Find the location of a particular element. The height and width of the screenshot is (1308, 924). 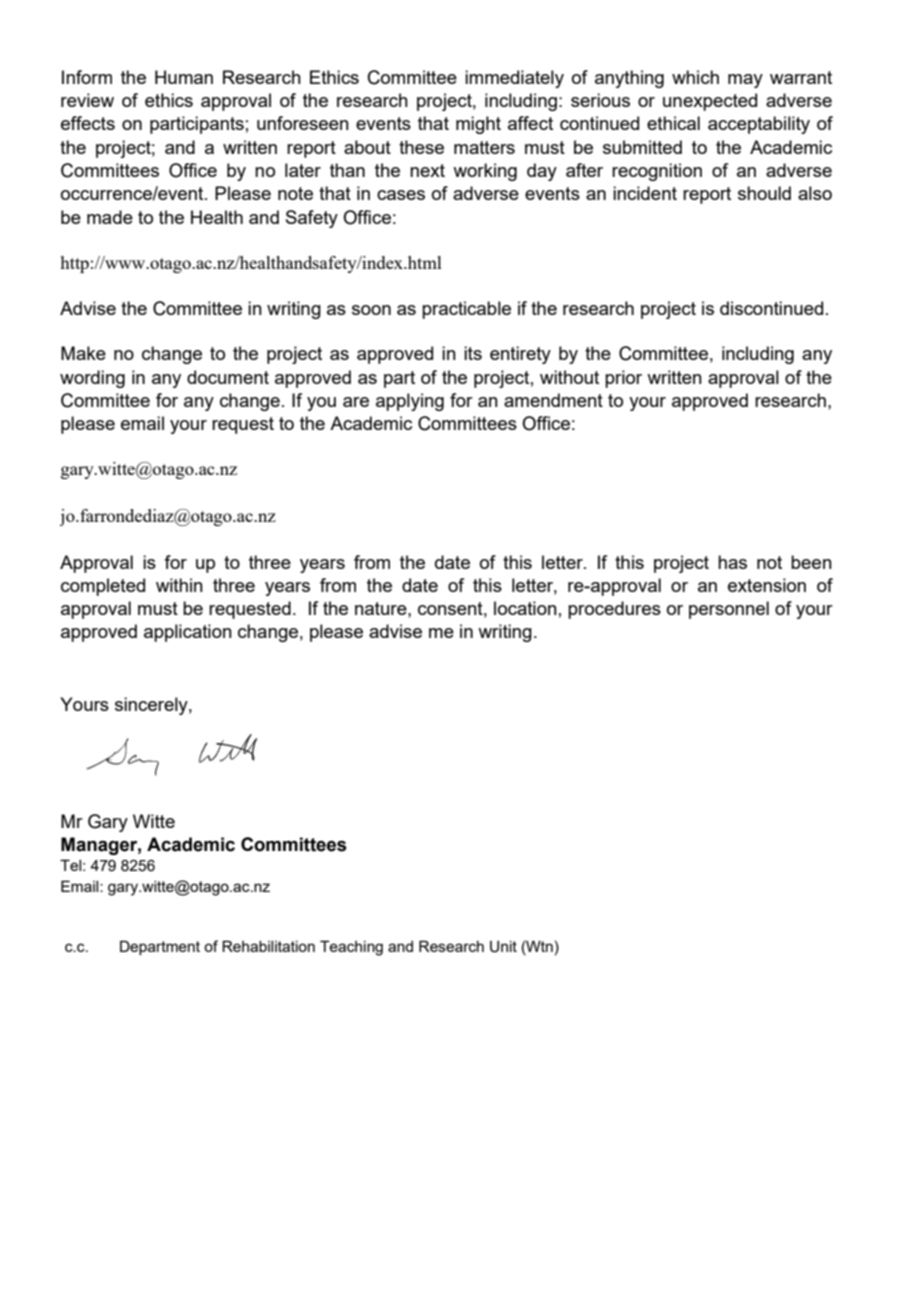

unexpected is located at coordinates (710, 102).
